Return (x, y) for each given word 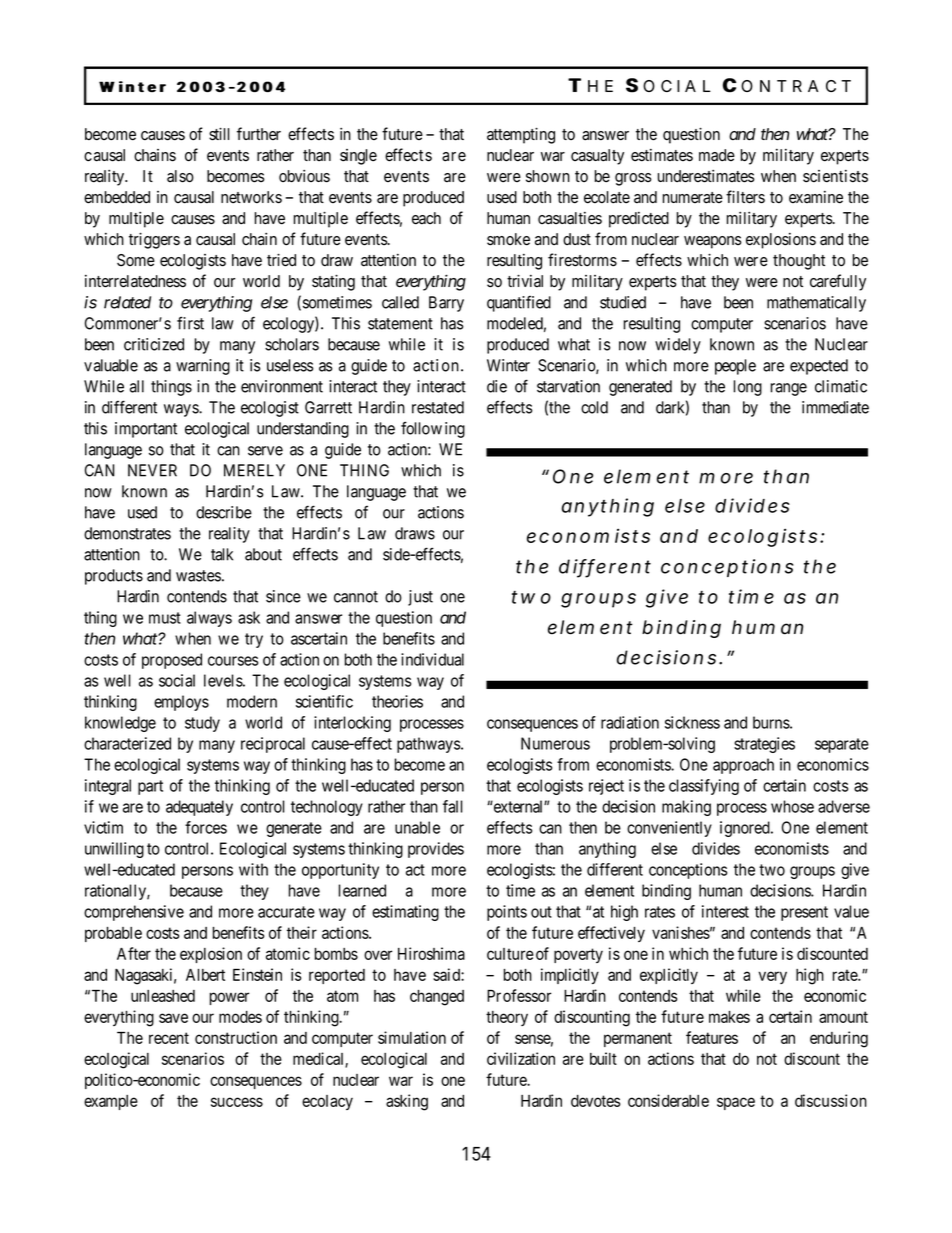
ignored (746, 829)
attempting (521, 135)
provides (436, 850)
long (748, 388)
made (717, 155)
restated (438, 407)
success (237, 1102)
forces (206, 827)
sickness (692, 722)
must (165, 618)
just (420, 598)
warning (203, 367)
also (180, 176)
